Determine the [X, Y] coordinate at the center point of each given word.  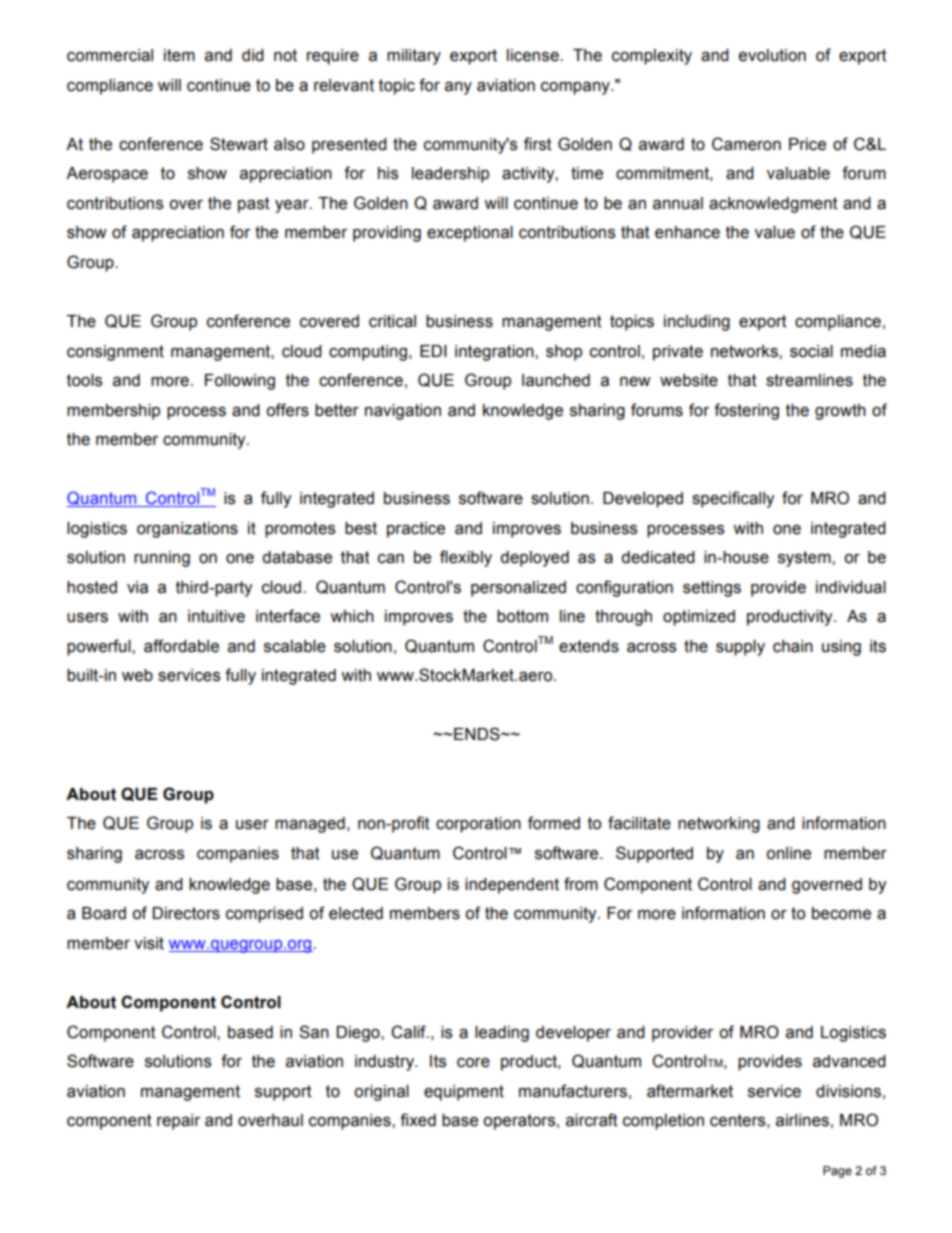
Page [837, 1172]
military [414, 57]
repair [178, 1122]
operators [520, 1122]
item [179, 55]
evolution [772, 55]
